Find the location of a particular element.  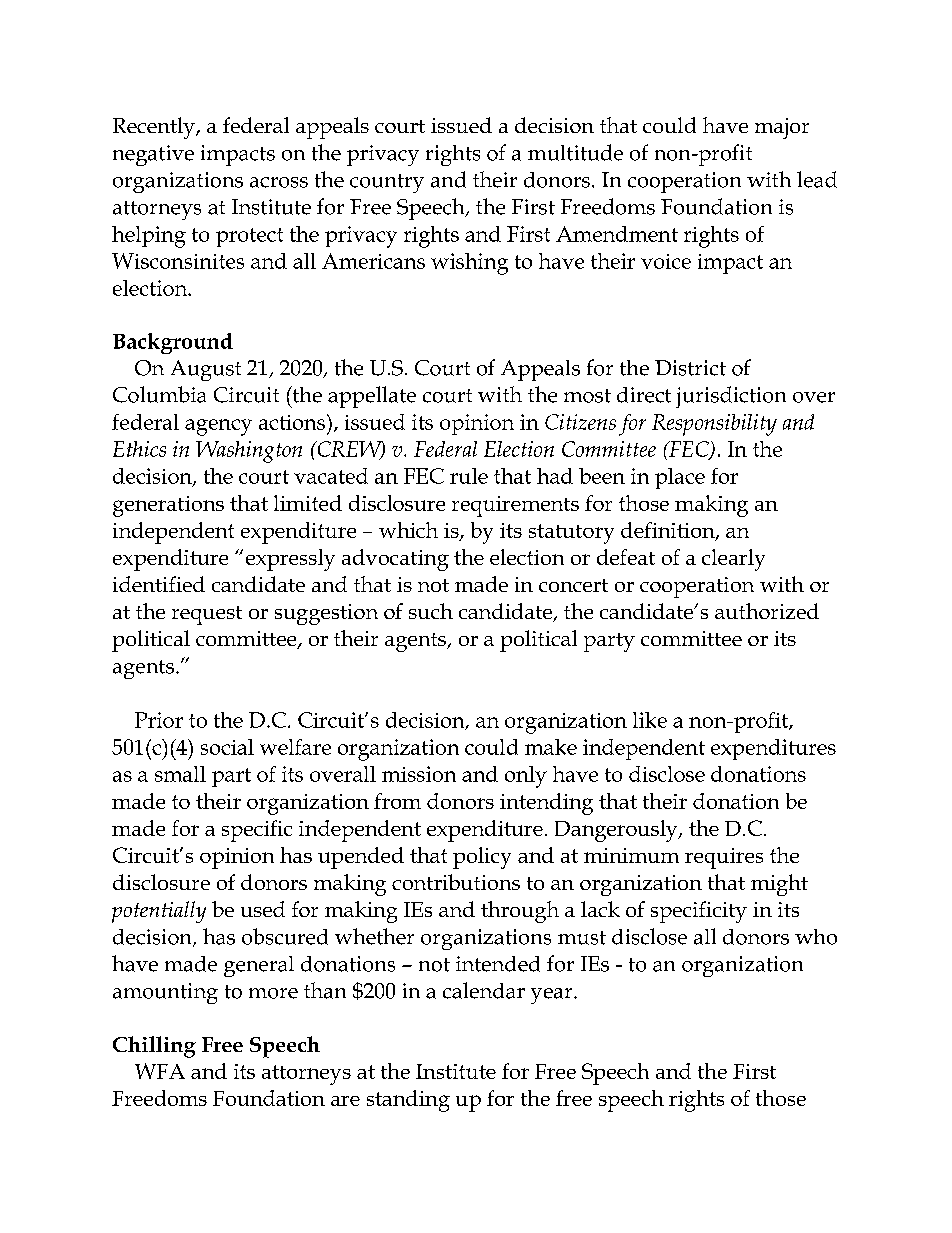

Chilling is located at coordinates (154, 1047).
